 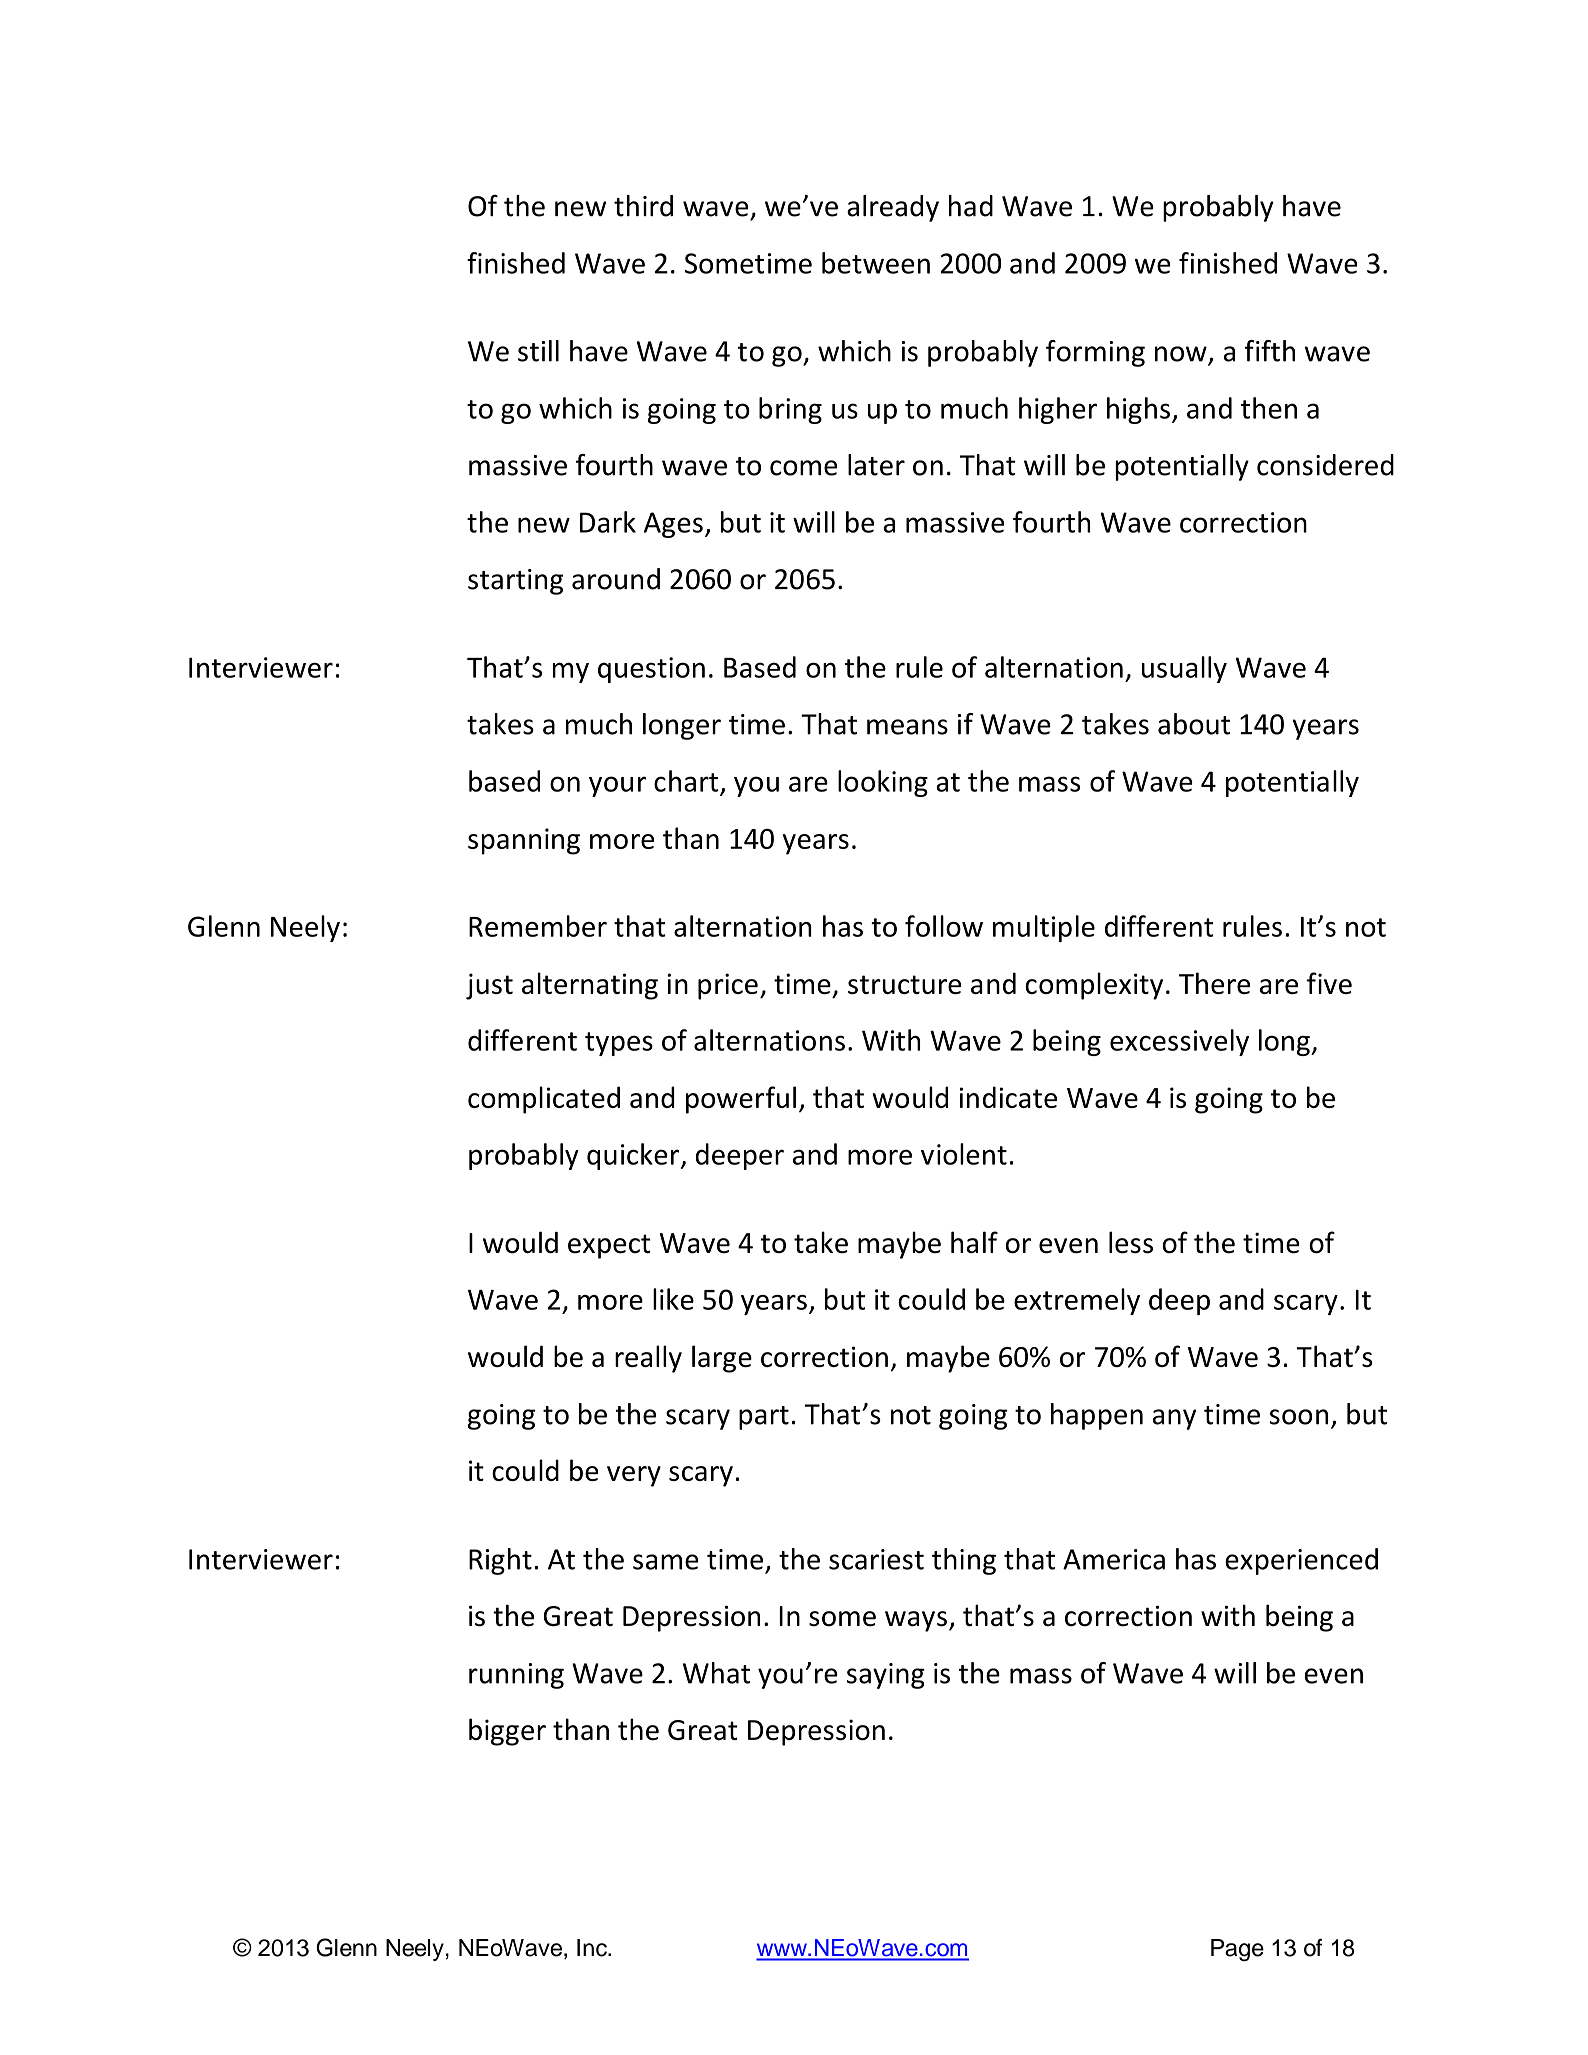 I want to click on Inc, so click(x=593, y=1948).
